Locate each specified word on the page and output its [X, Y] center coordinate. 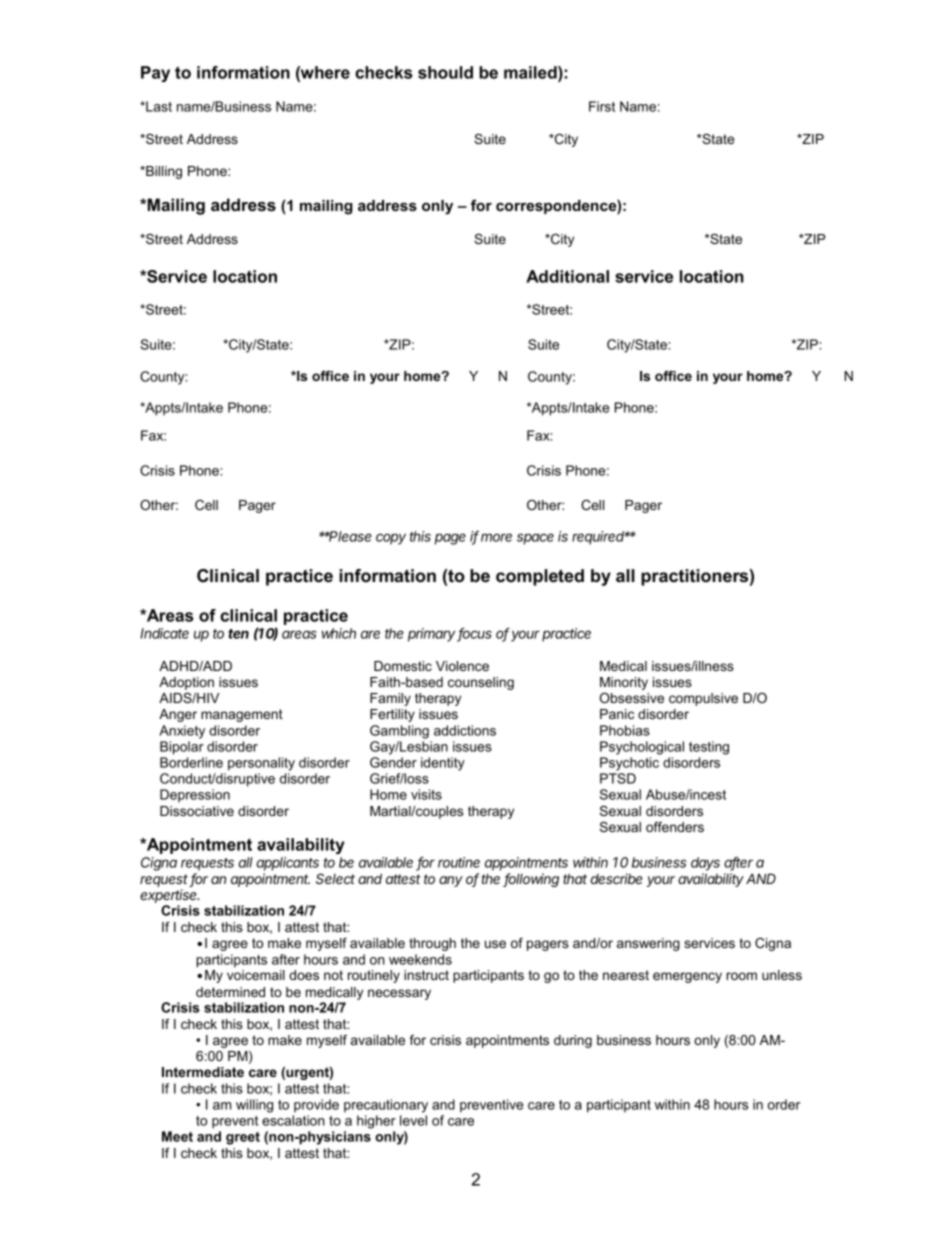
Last [158, 106]
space [535, 539]
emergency [687, 977]
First [602, 106]
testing [709, 748]
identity [443, 764]
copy [391, 539]
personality [261, 764]
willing [254, 1106]
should [445, 72]
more [496, 537]
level [413, 1120]
